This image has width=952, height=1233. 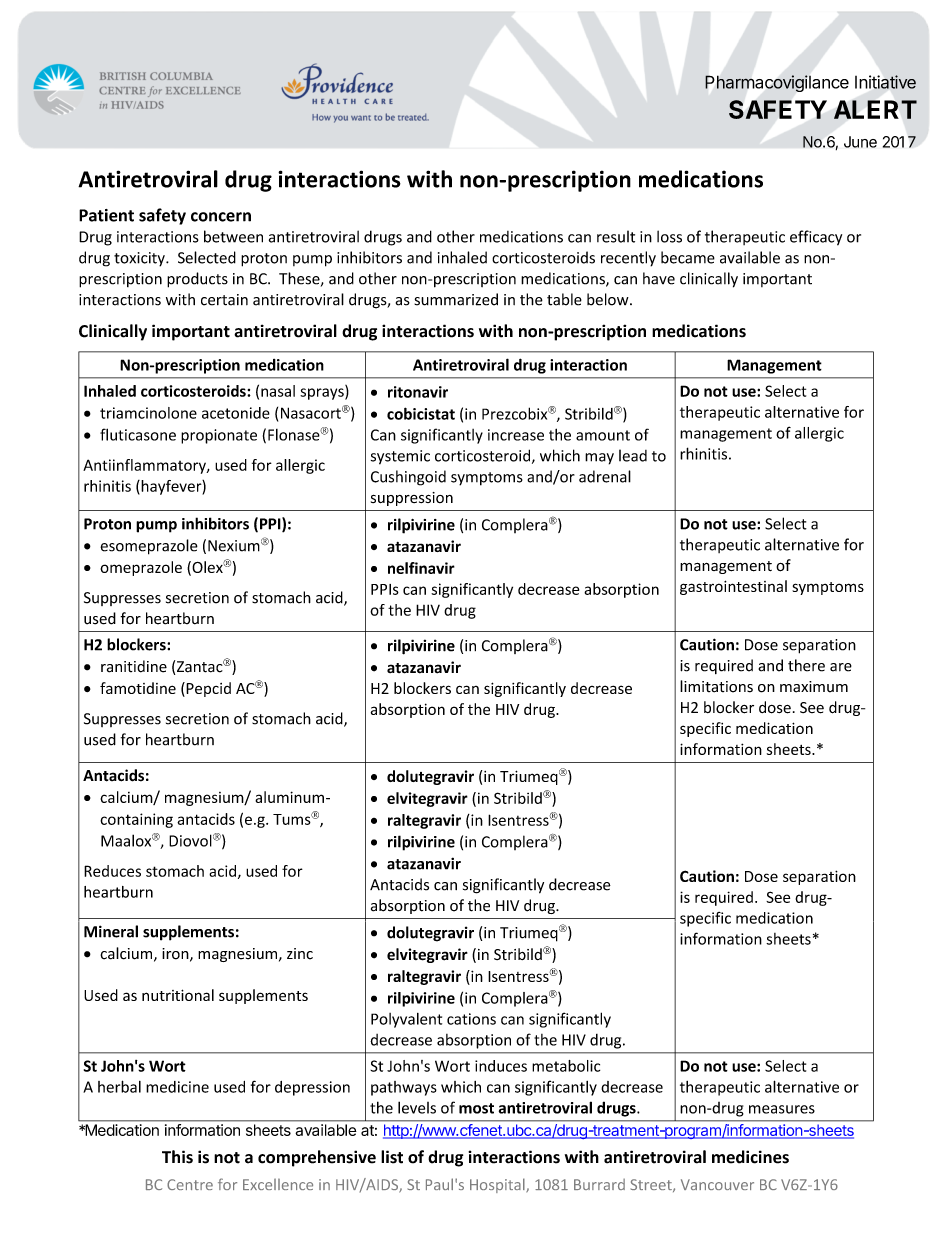 What do you see at coordinates (177, 1157) in the image?
I see `This` at bounding box center [177, 1157].
